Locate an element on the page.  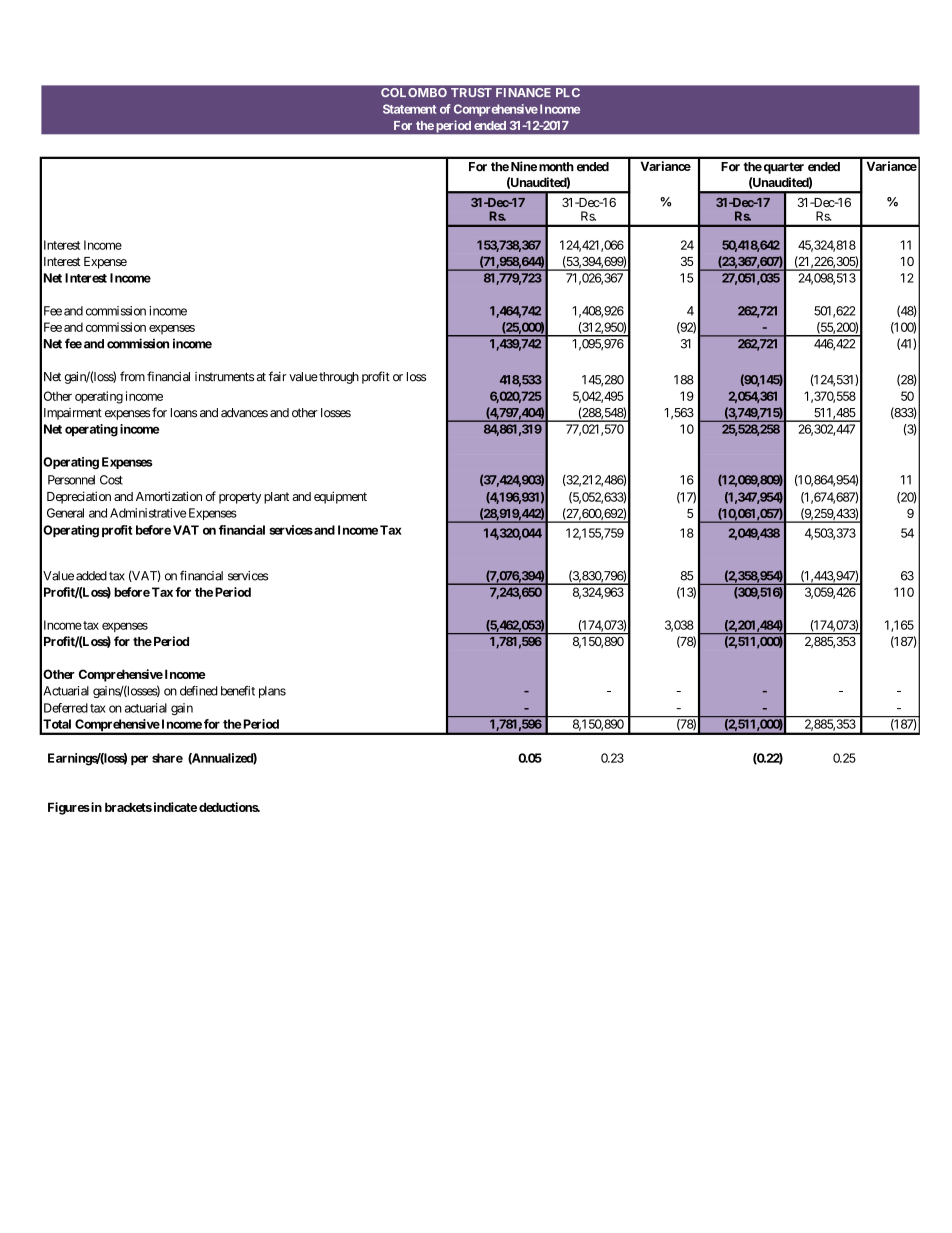
Statement is located at coordinates (409, 109).
